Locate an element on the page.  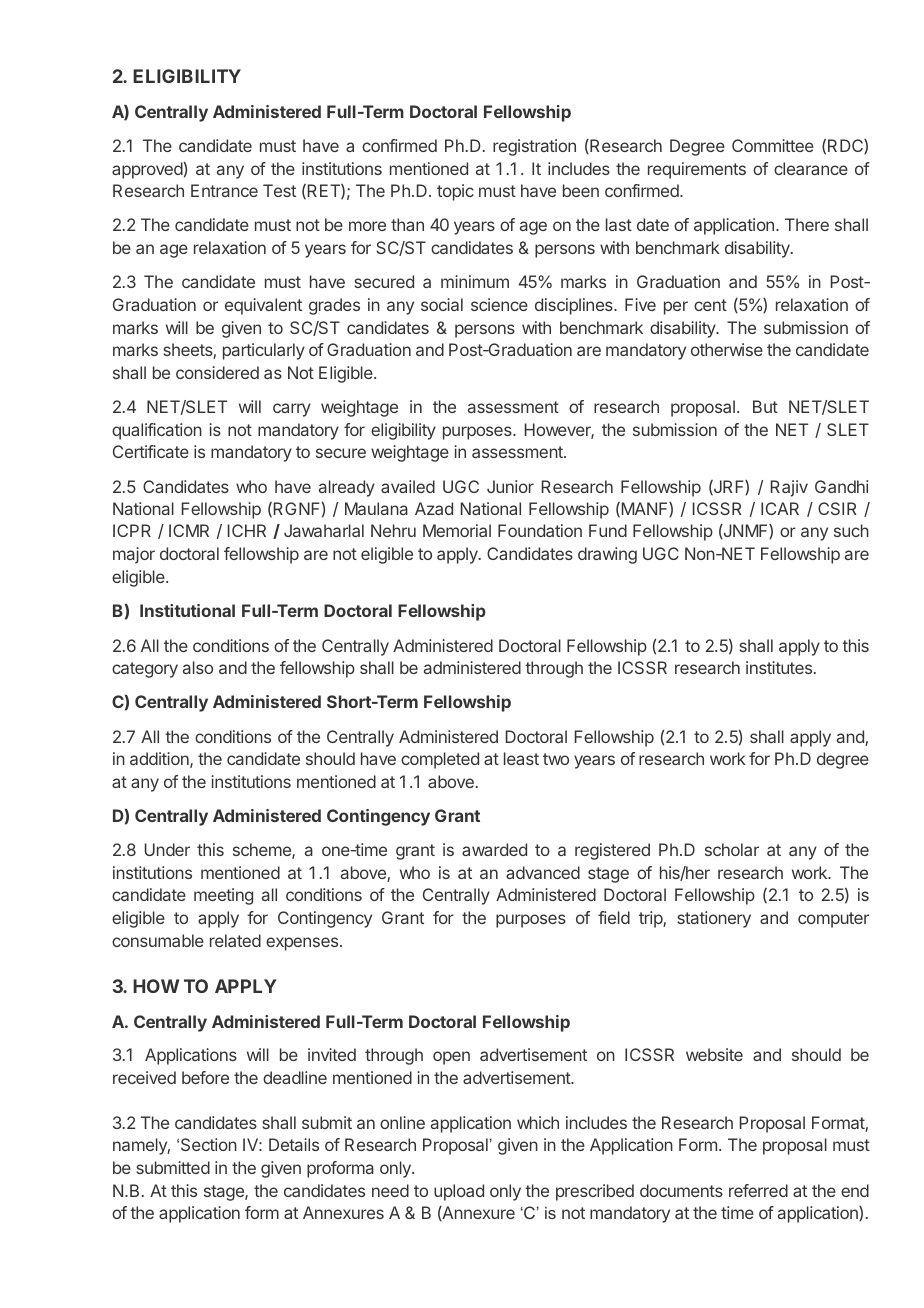
But is located at coordinates (765, 406).
